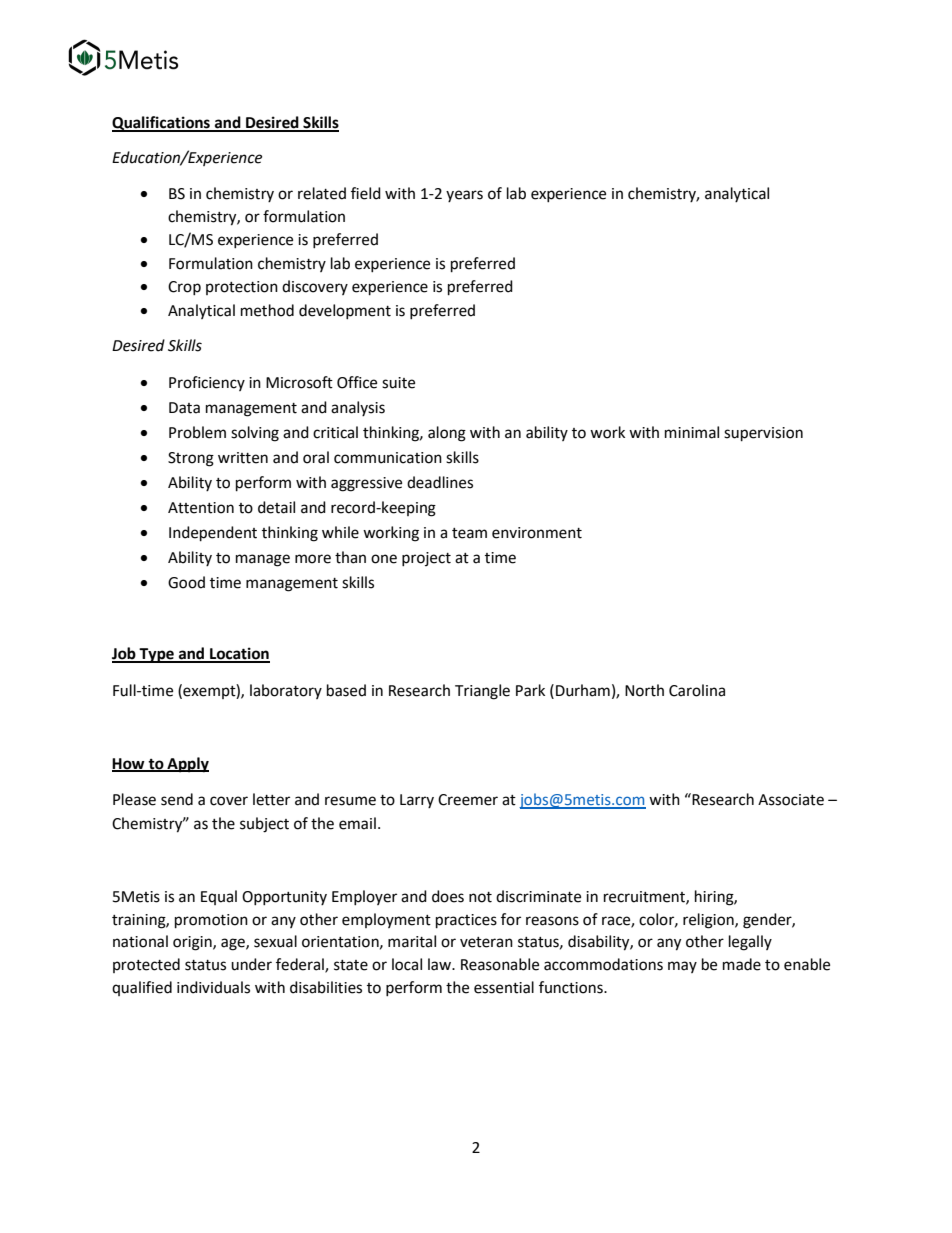 This document has width=952, height=1233. What do you see at coordinates (440, 964) in the document?
I see `law` at bounding box center [440, 964].
